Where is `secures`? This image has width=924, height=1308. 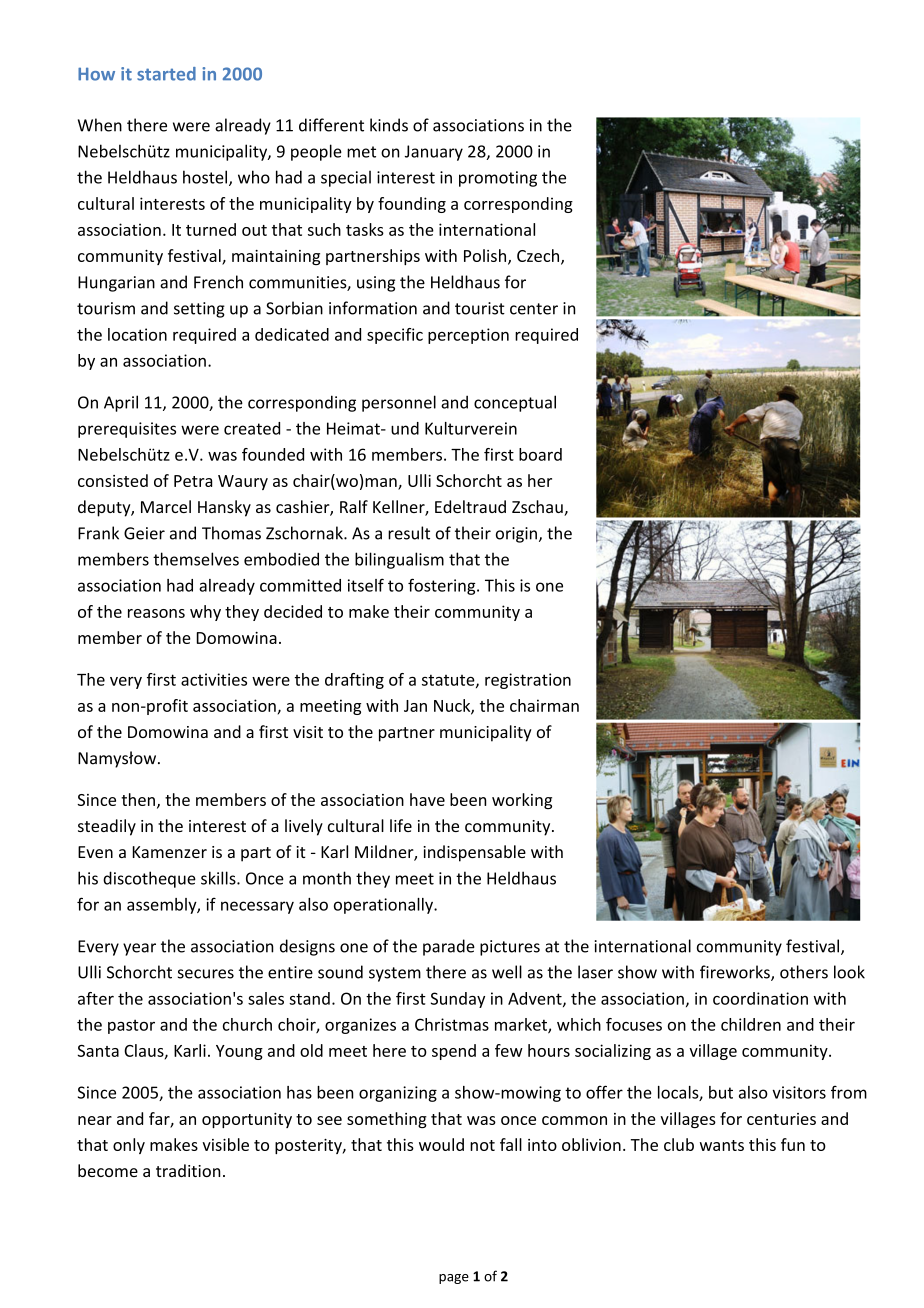
secures is located at coordinates (206, 974).
